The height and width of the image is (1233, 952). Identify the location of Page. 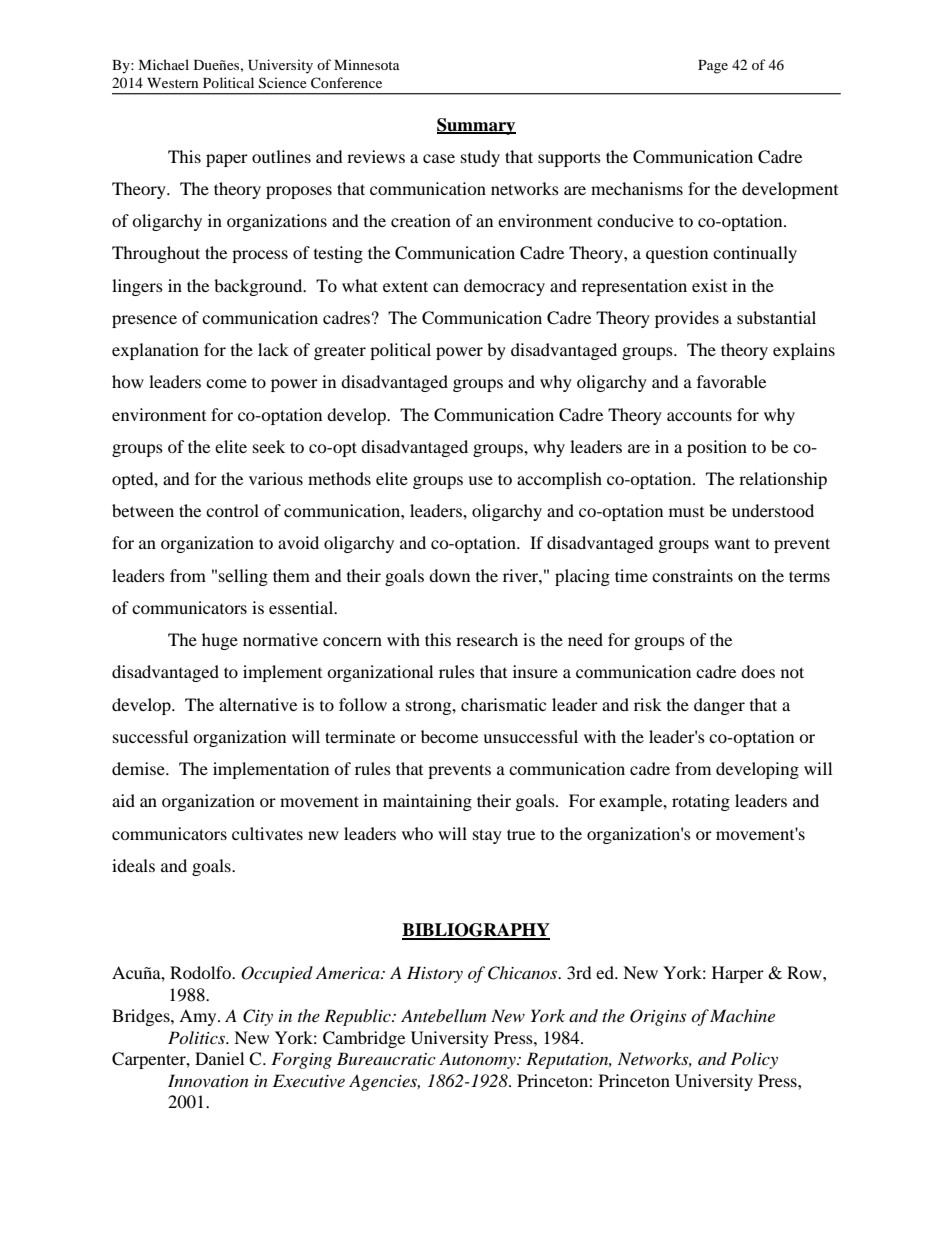
(713, 67).
